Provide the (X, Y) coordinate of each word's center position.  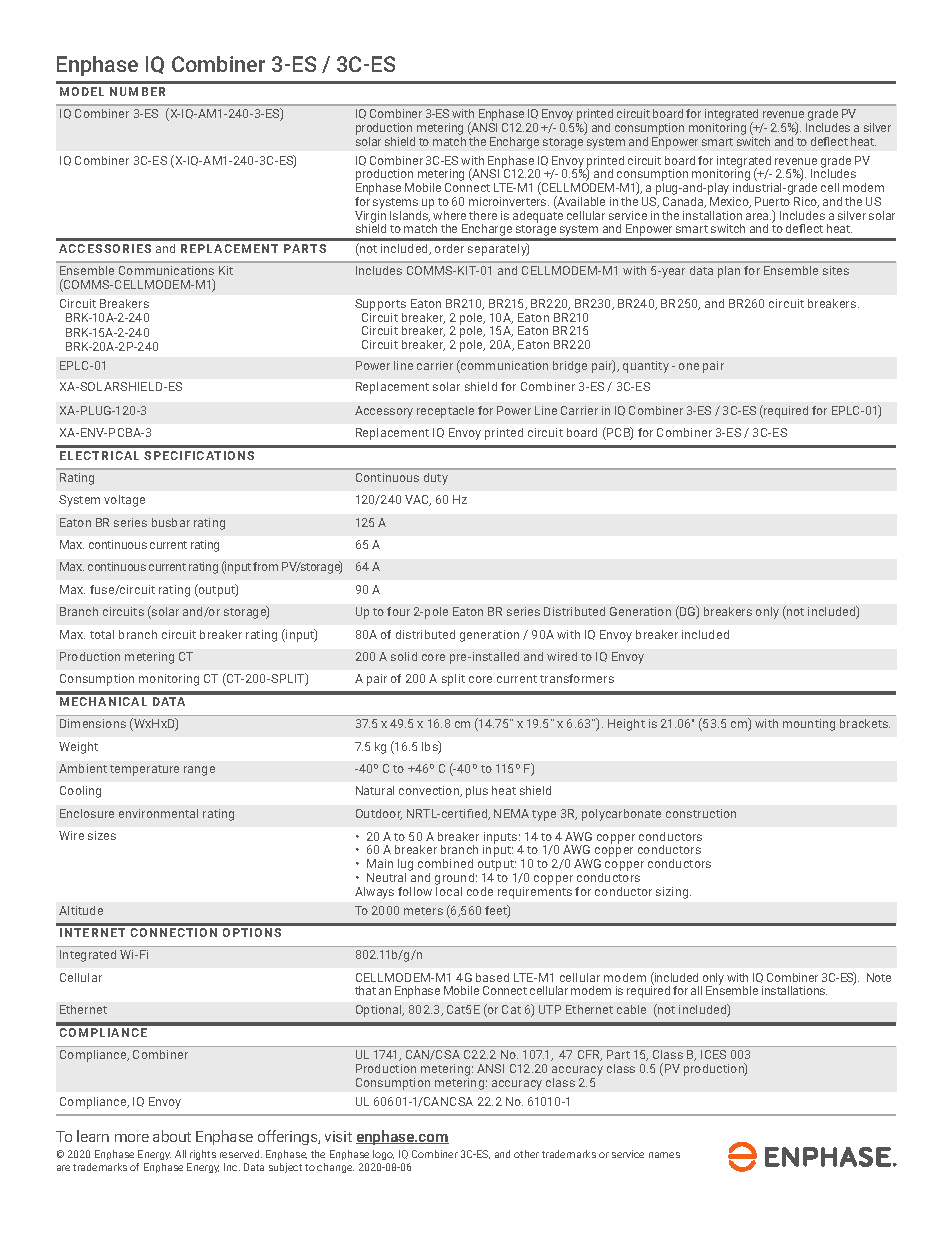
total (102, 634)
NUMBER (137, 91)
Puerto (772, 201)
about (172, 1136)
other (526, 1154)
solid (404, 656)
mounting (809, 725)
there (483, 215)
